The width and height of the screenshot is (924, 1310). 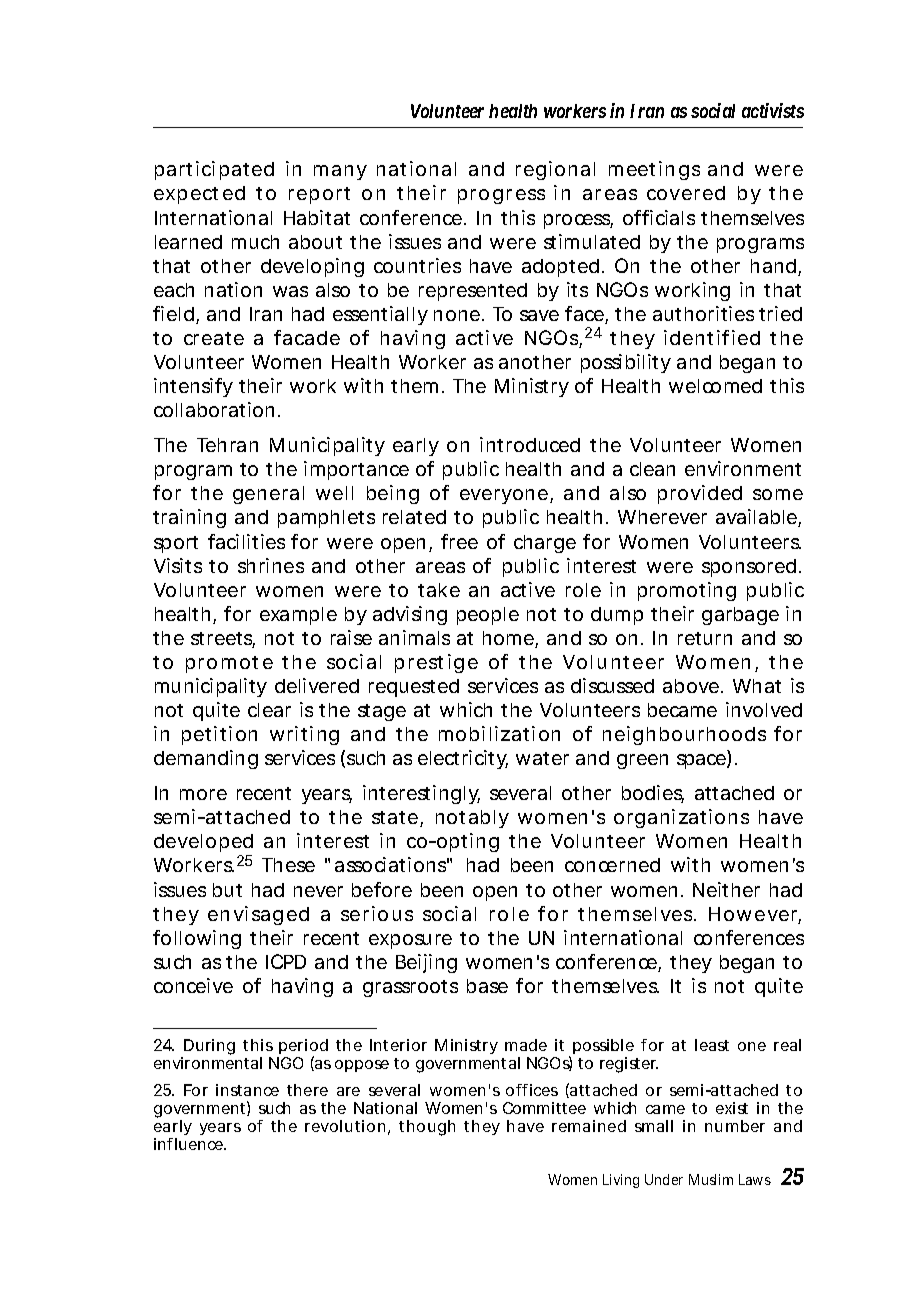 I want to click on bodies, so click(x=653, y=794).
